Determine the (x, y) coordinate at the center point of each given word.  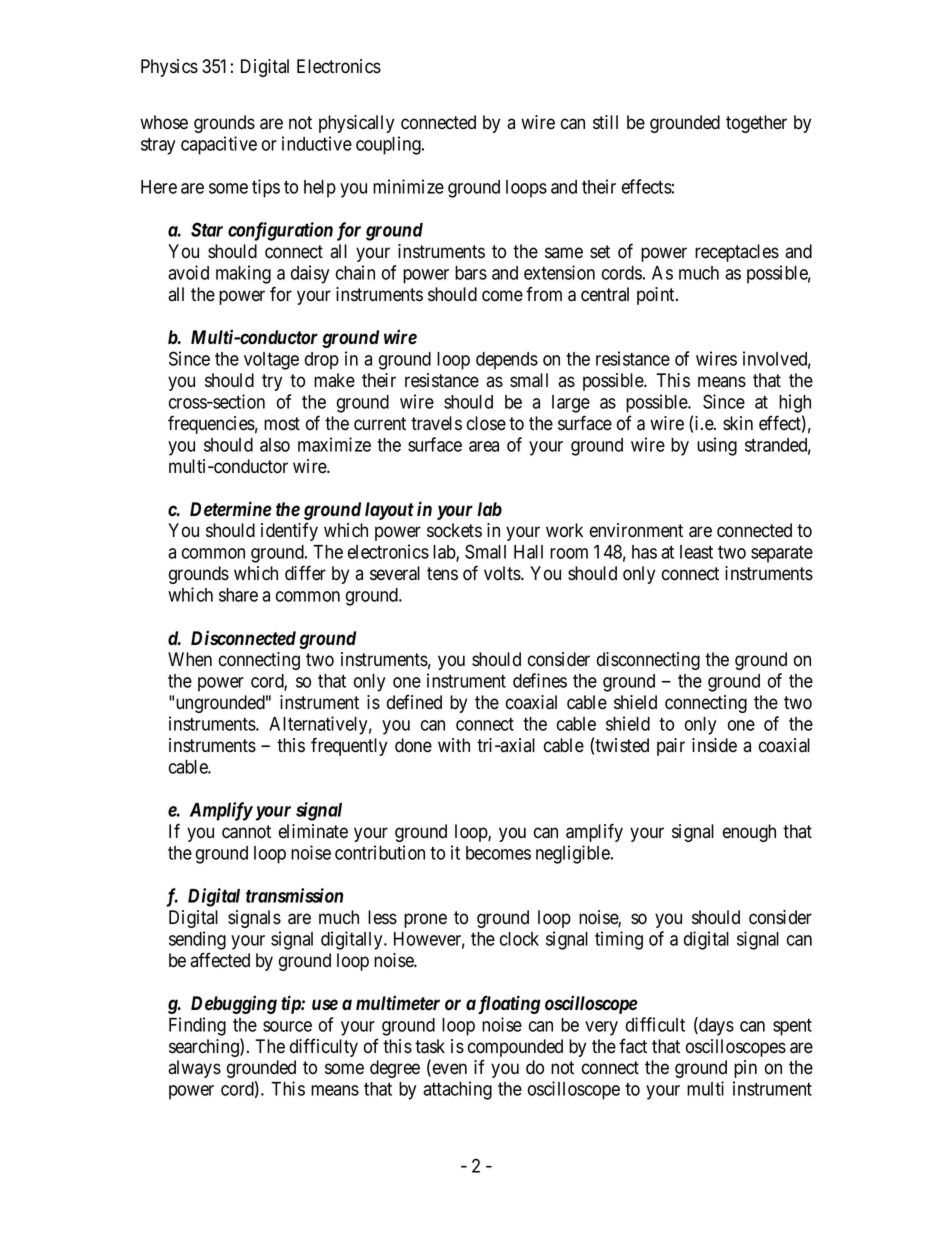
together (756, 124)
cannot (246, 832)
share (238, 595)
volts (503, 573)
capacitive (219, 145)
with (454, 745)
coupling (389, 145)
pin (745, 1069)
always (194, 1069)
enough (749, 833)
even (448, 1070)
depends (507, 361)
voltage (271, 361)
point (657, 296)
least (696, 552)
